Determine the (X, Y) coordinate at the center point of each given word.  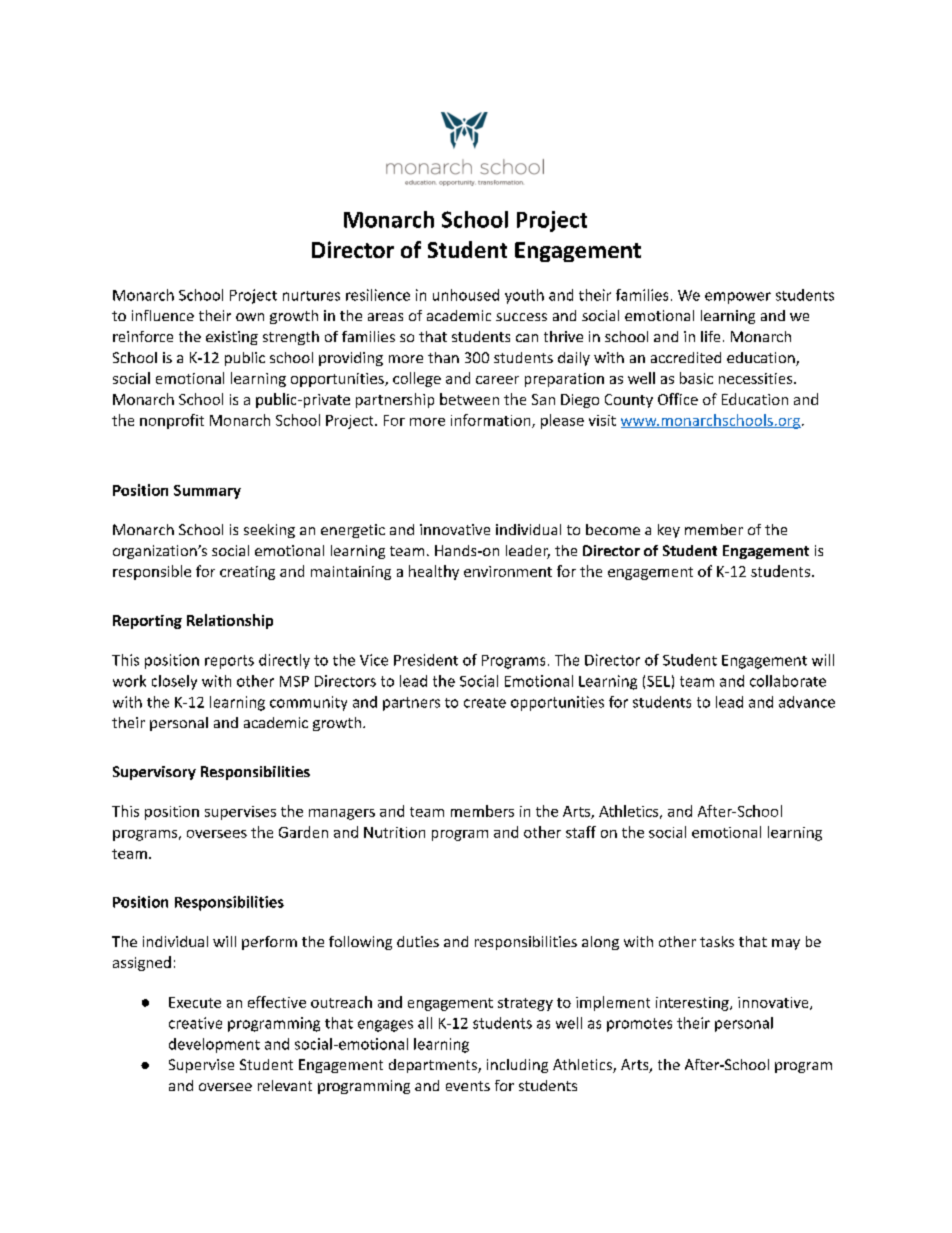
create (485, 703)
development (214, 1045)
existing (232, 338)
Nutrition (394, 832)
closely (174, 682)
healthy (434, 572)
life (710, 336)
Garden (303, 832)
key (669, 531)
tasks (717, 941)
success (521, 317)
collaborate (788, 681)
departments (434, 1066)
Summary (207, 492)
